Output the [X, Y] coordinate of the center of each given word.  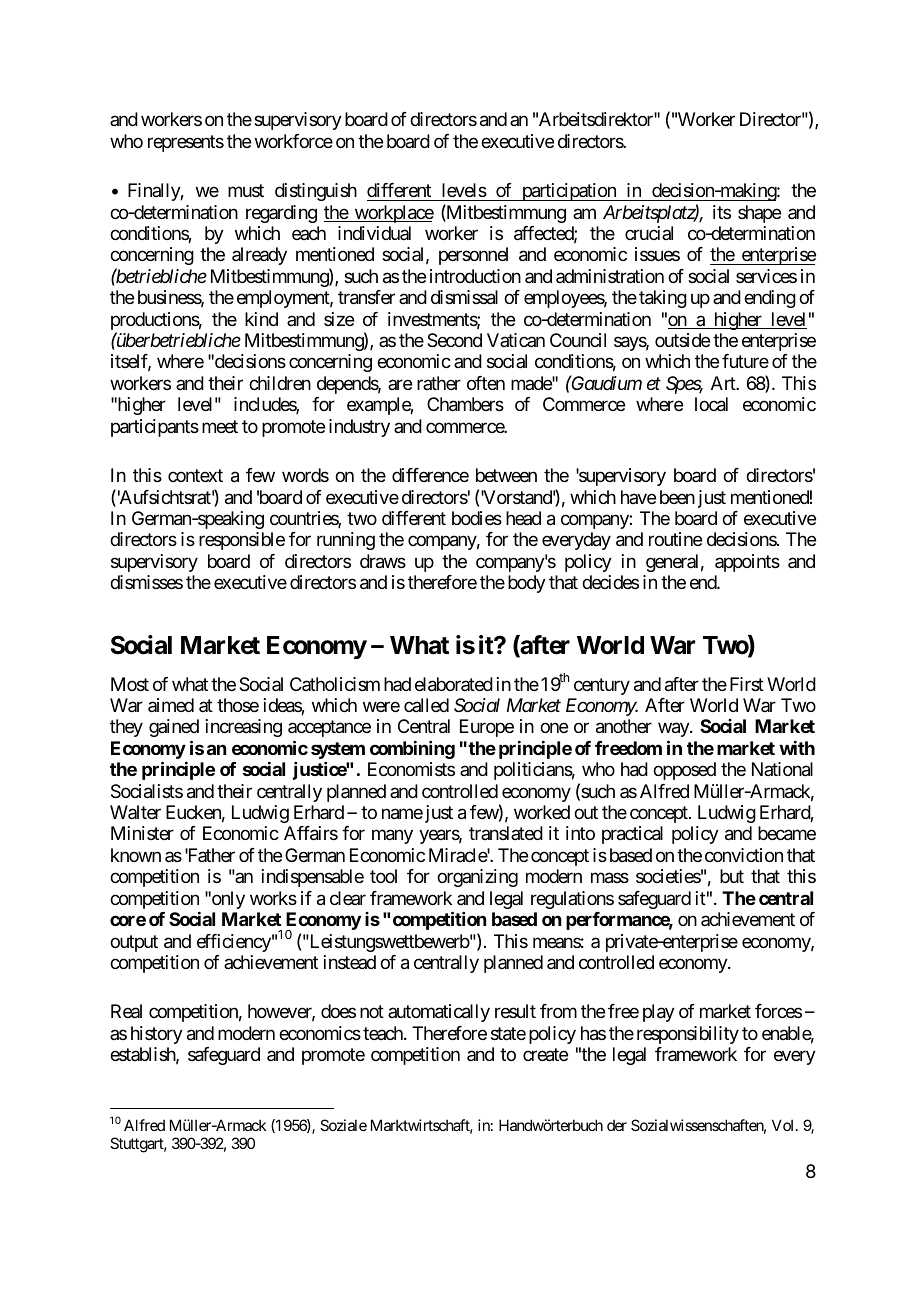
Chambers [465, 404]
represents [186, 143]
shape [759, 214]
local [711, 404]
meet [220, 426]
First [747, 684]
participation [568, 192]
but [732, 876]
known [136, 855]
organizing [477, 878]
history [157, 1035]
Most [130, 684]
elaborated [454, 684]
